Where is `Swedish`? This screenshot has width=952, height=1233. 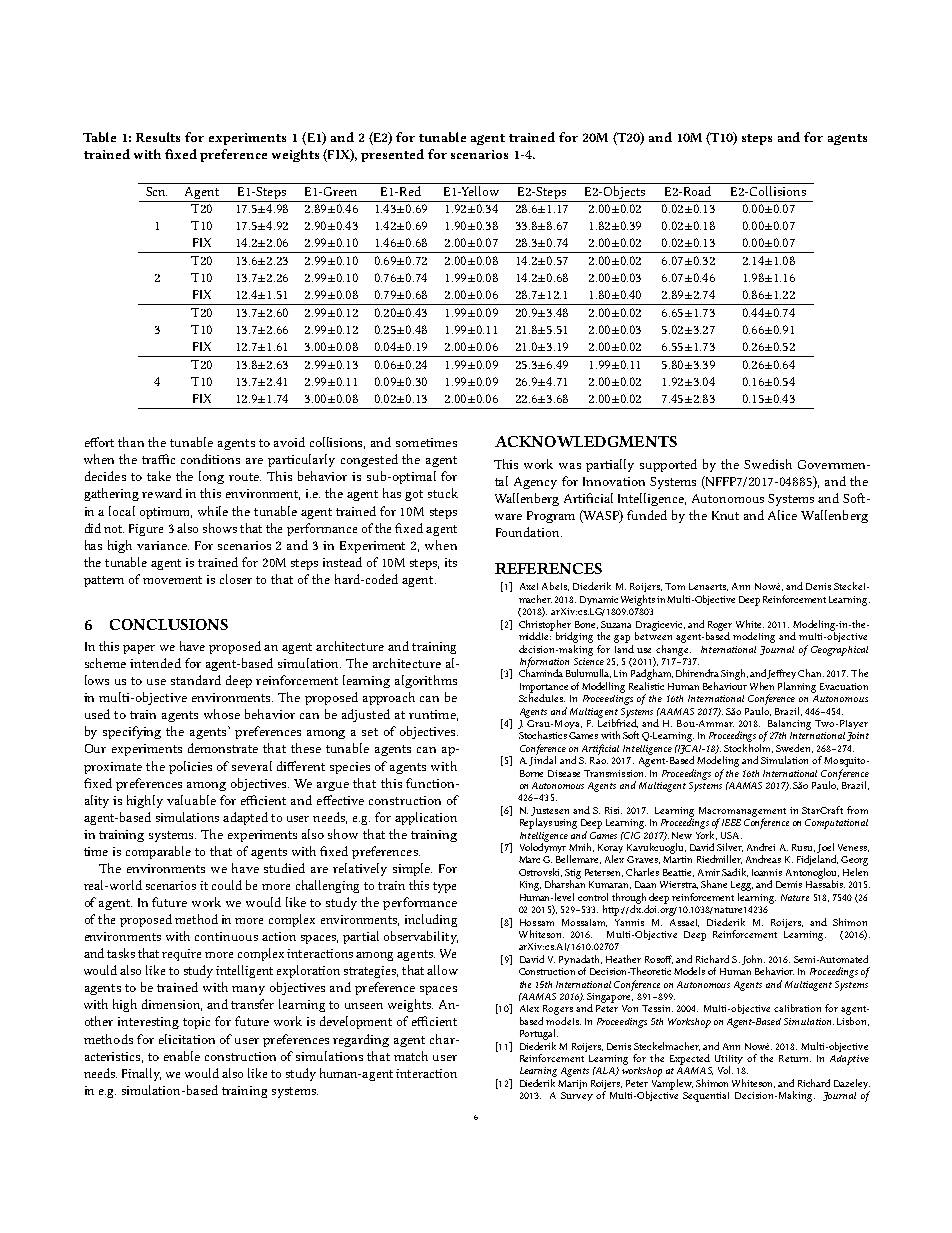
Swedish is located at coordinates (768, 464).
